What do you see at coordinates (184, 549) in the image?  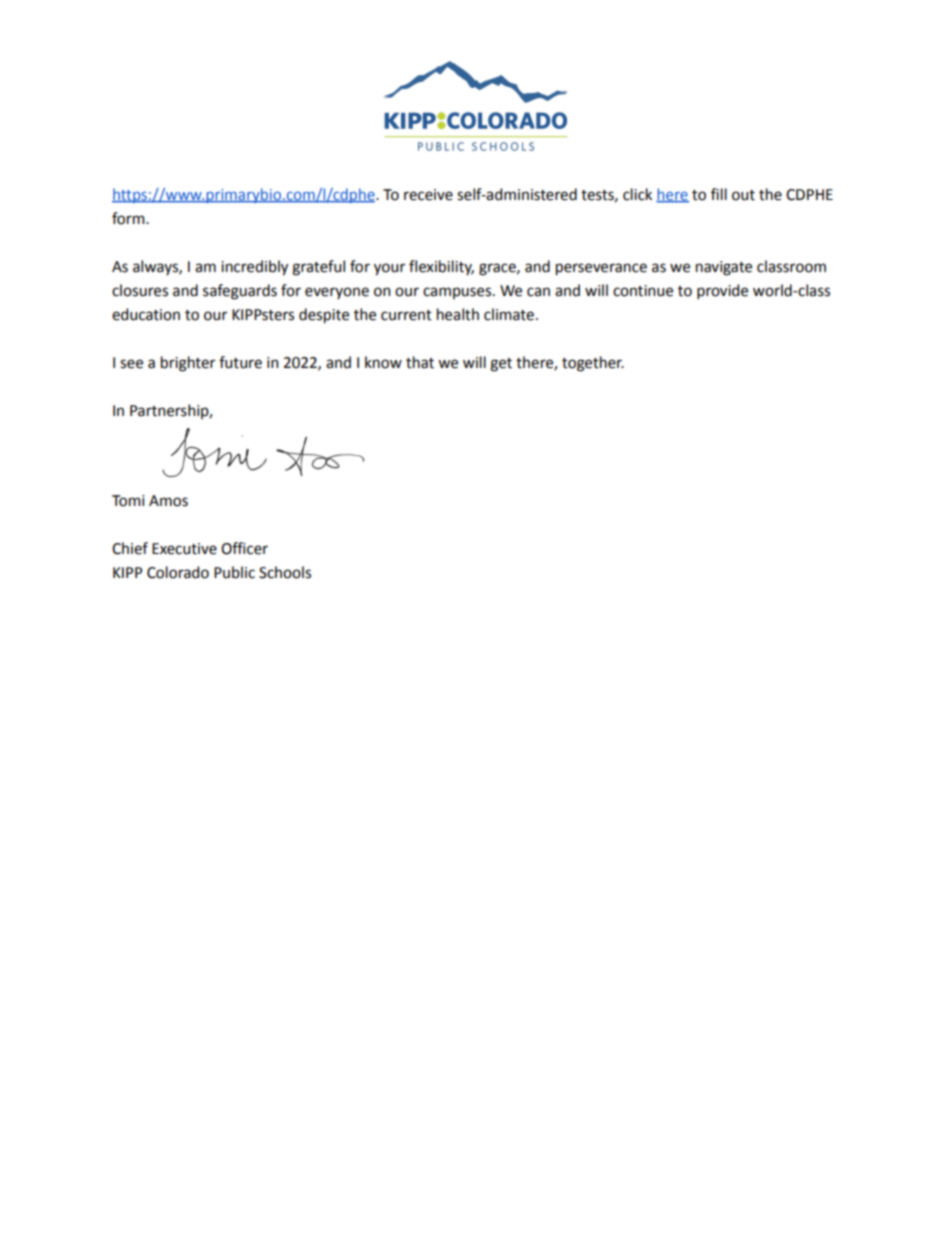 I see `Executive` at bounding box center [184, 549].
